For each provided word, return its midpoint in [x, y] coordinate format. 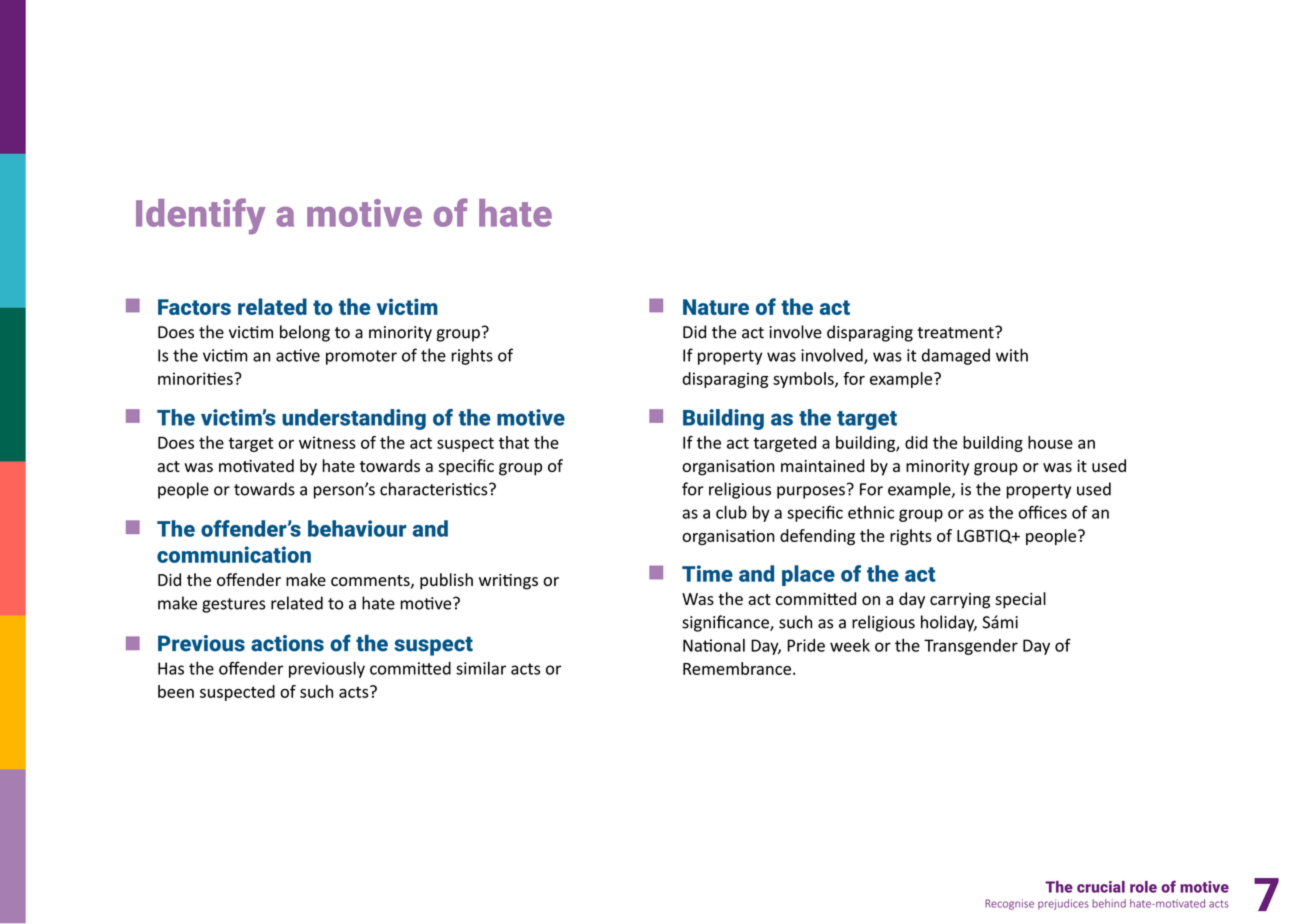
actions [287, 643]
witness [327, 442]
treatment [956, 332]
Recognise [1009, 904]
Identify [200, 216]
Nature [716, 307]
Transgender [971, 647]
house [1050, 442]
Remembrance [737, 668]
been [176, 691]
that [514, 442]
